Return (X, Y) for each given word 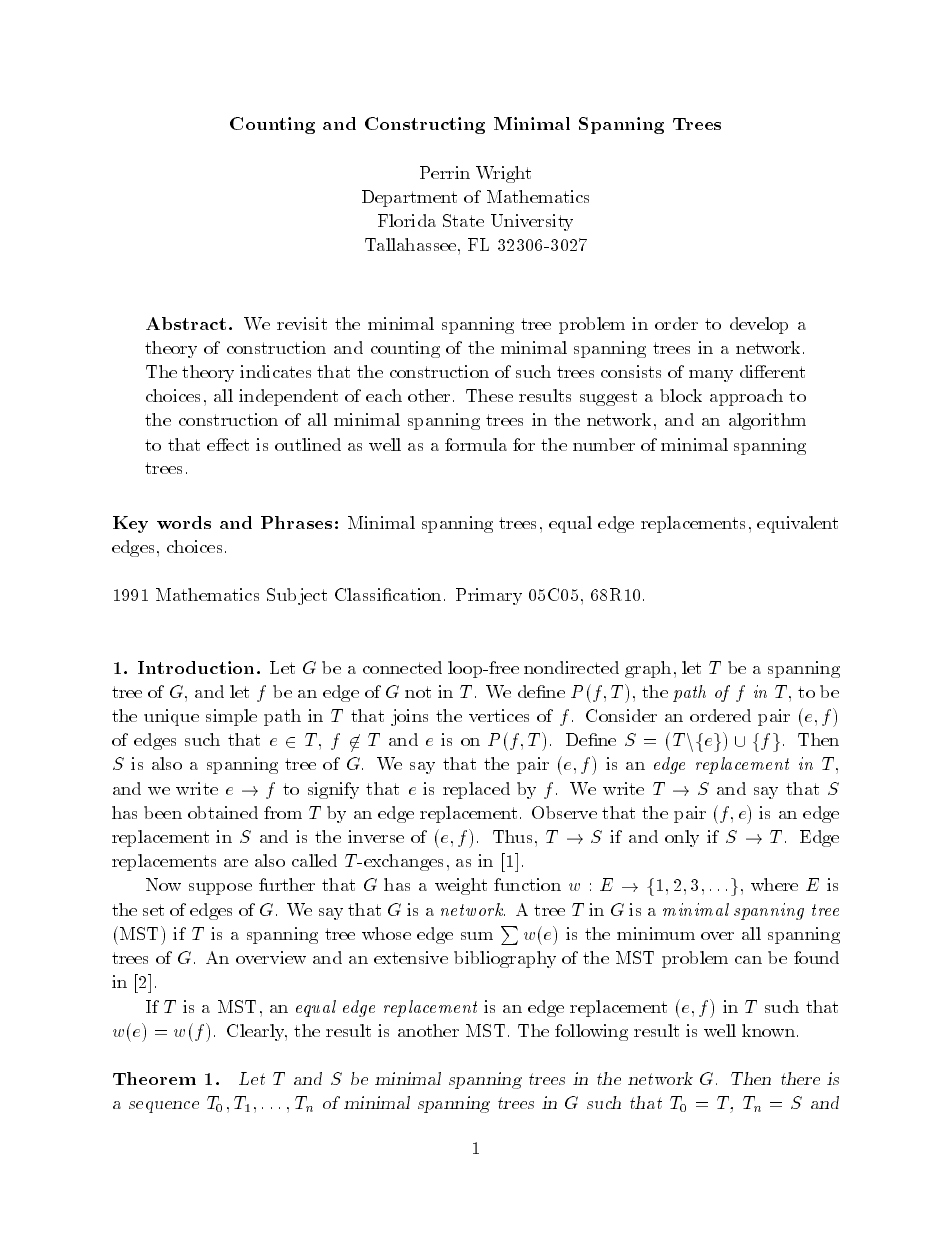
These (489, 395)
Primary (489, 596)
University (532, 222)
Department (409, 198)
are (236, 863)
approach (746, 397)
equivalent (797, 524)
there (800, 1078)
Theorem (154, 1078)
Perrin (445, 172)
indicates (275, 371)
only (682, 838)
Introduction (196, 667)
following (591, 1032)
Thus (512, 836)
